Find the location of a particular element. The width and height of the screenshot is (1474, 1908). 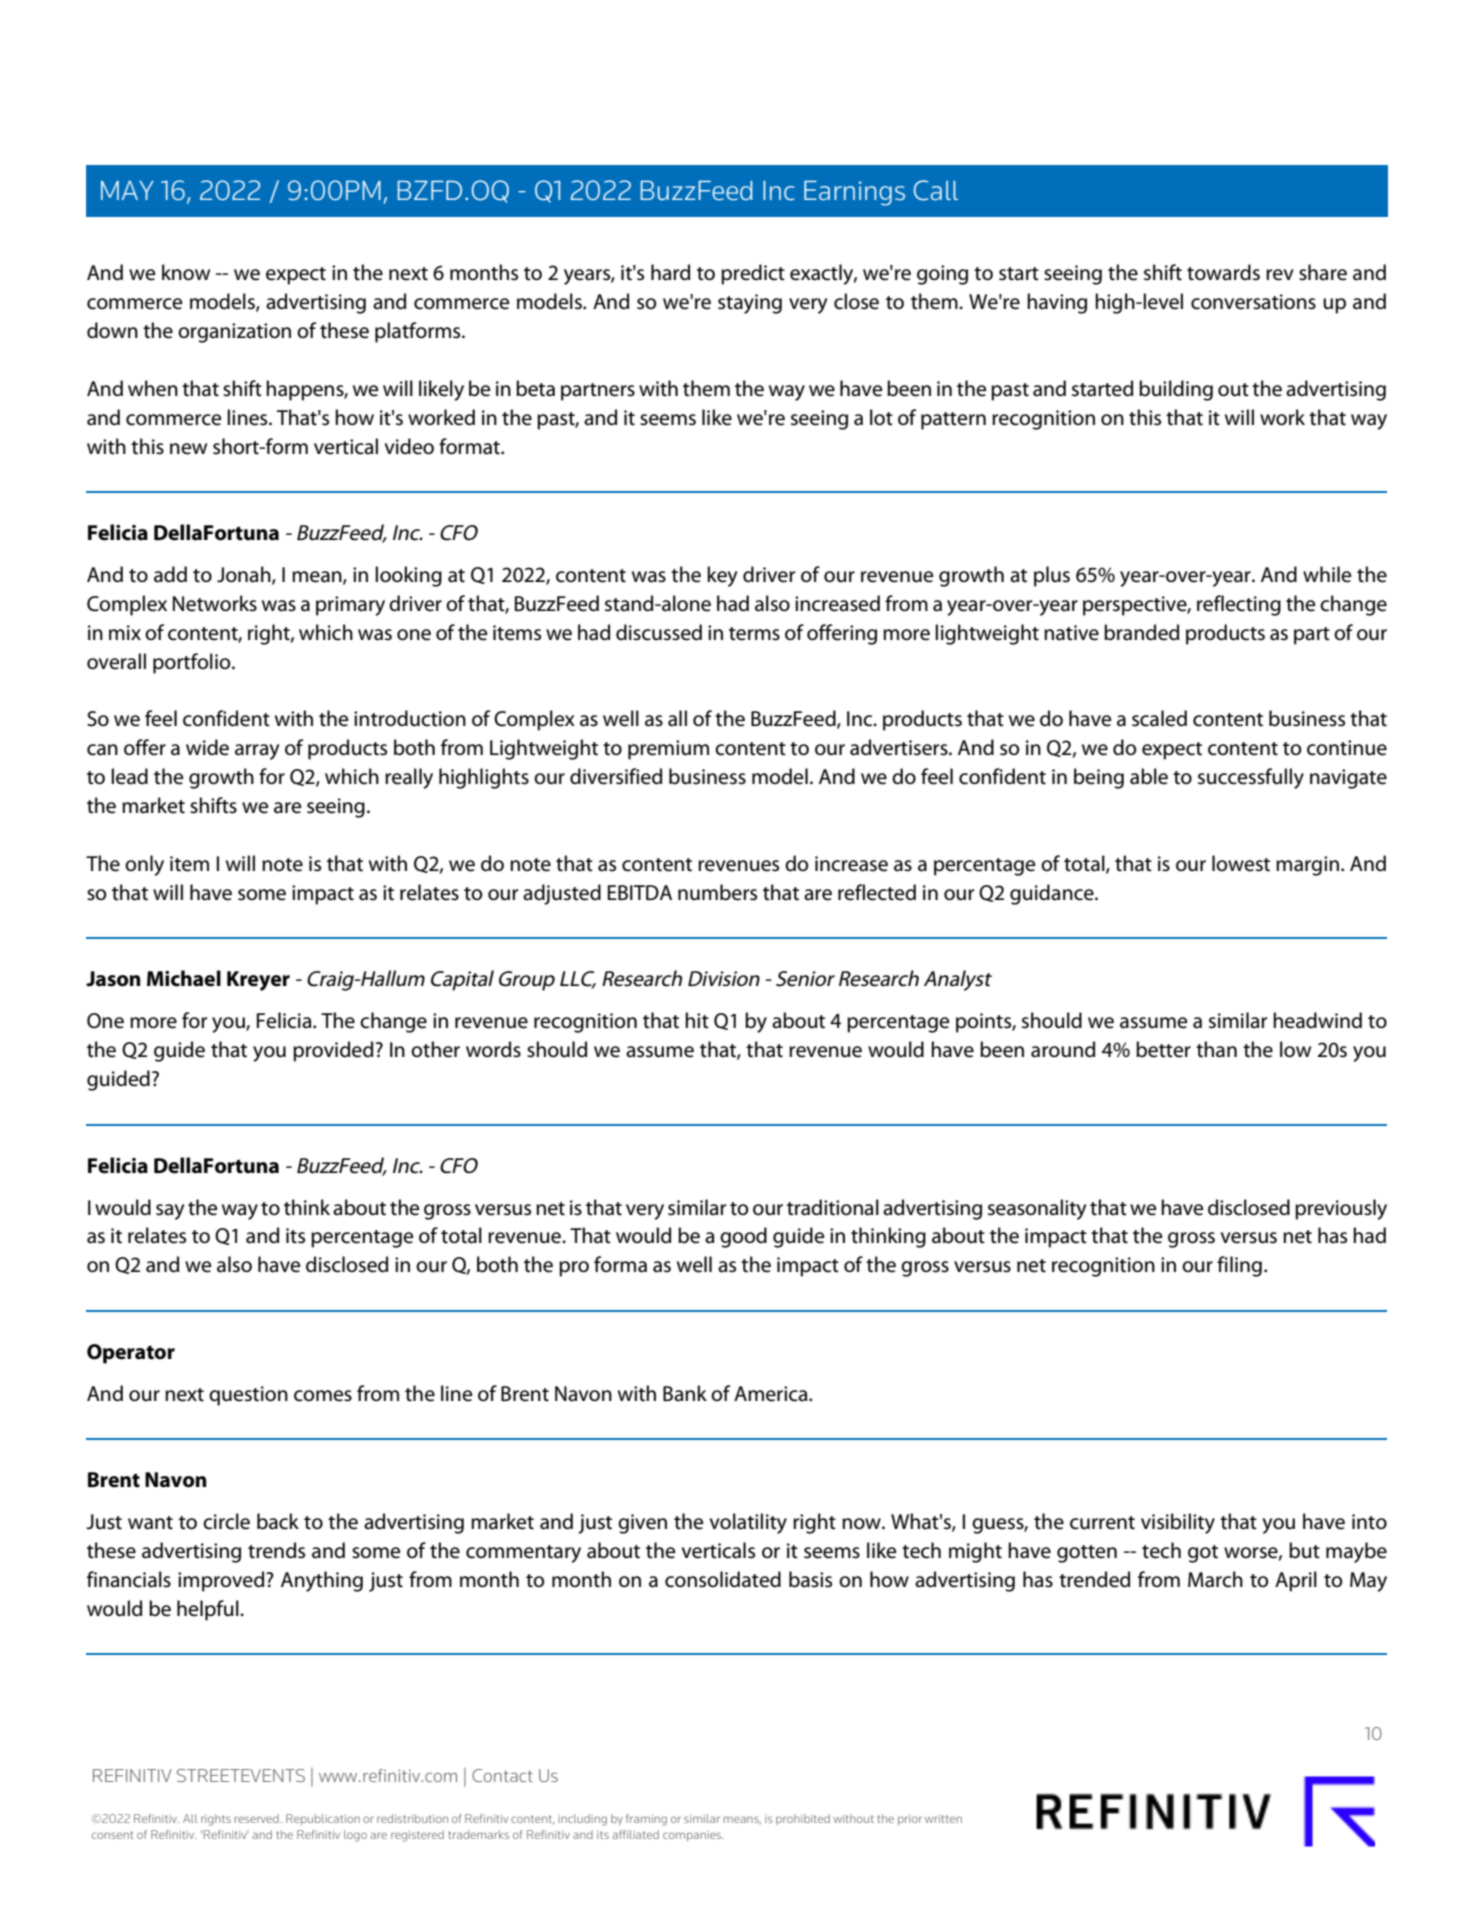

visibility is located at coordinates (1178, 1523).
